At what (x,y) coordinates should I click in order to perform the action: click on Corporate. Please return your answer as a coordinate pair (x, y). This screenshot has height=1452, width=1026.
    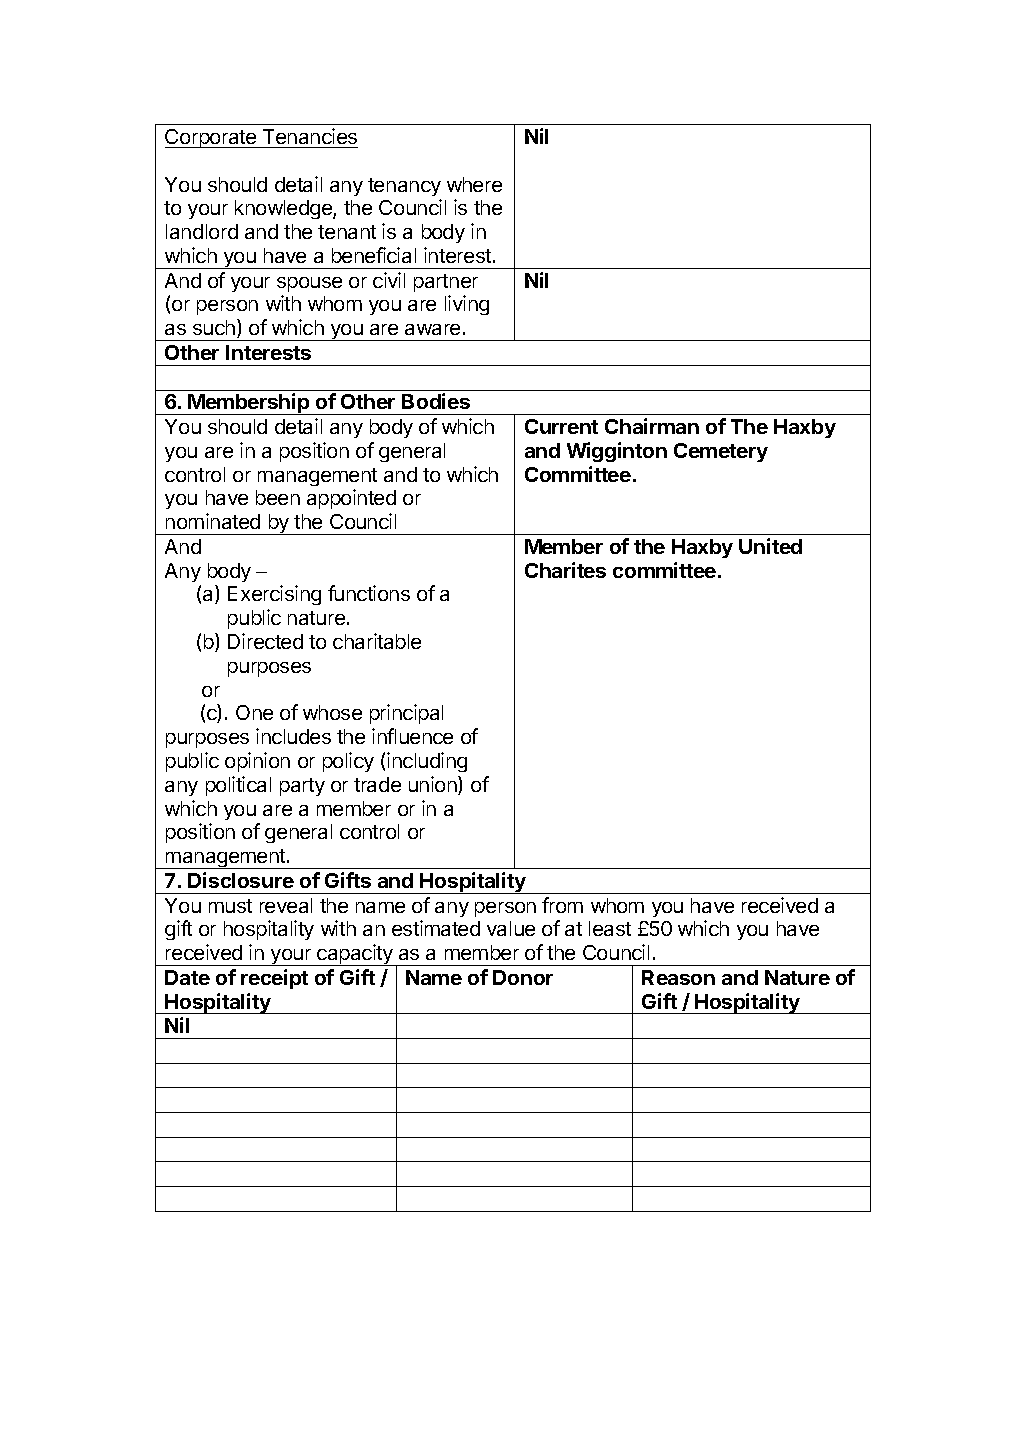
    Looking at the image, I should click on (212, 138).
